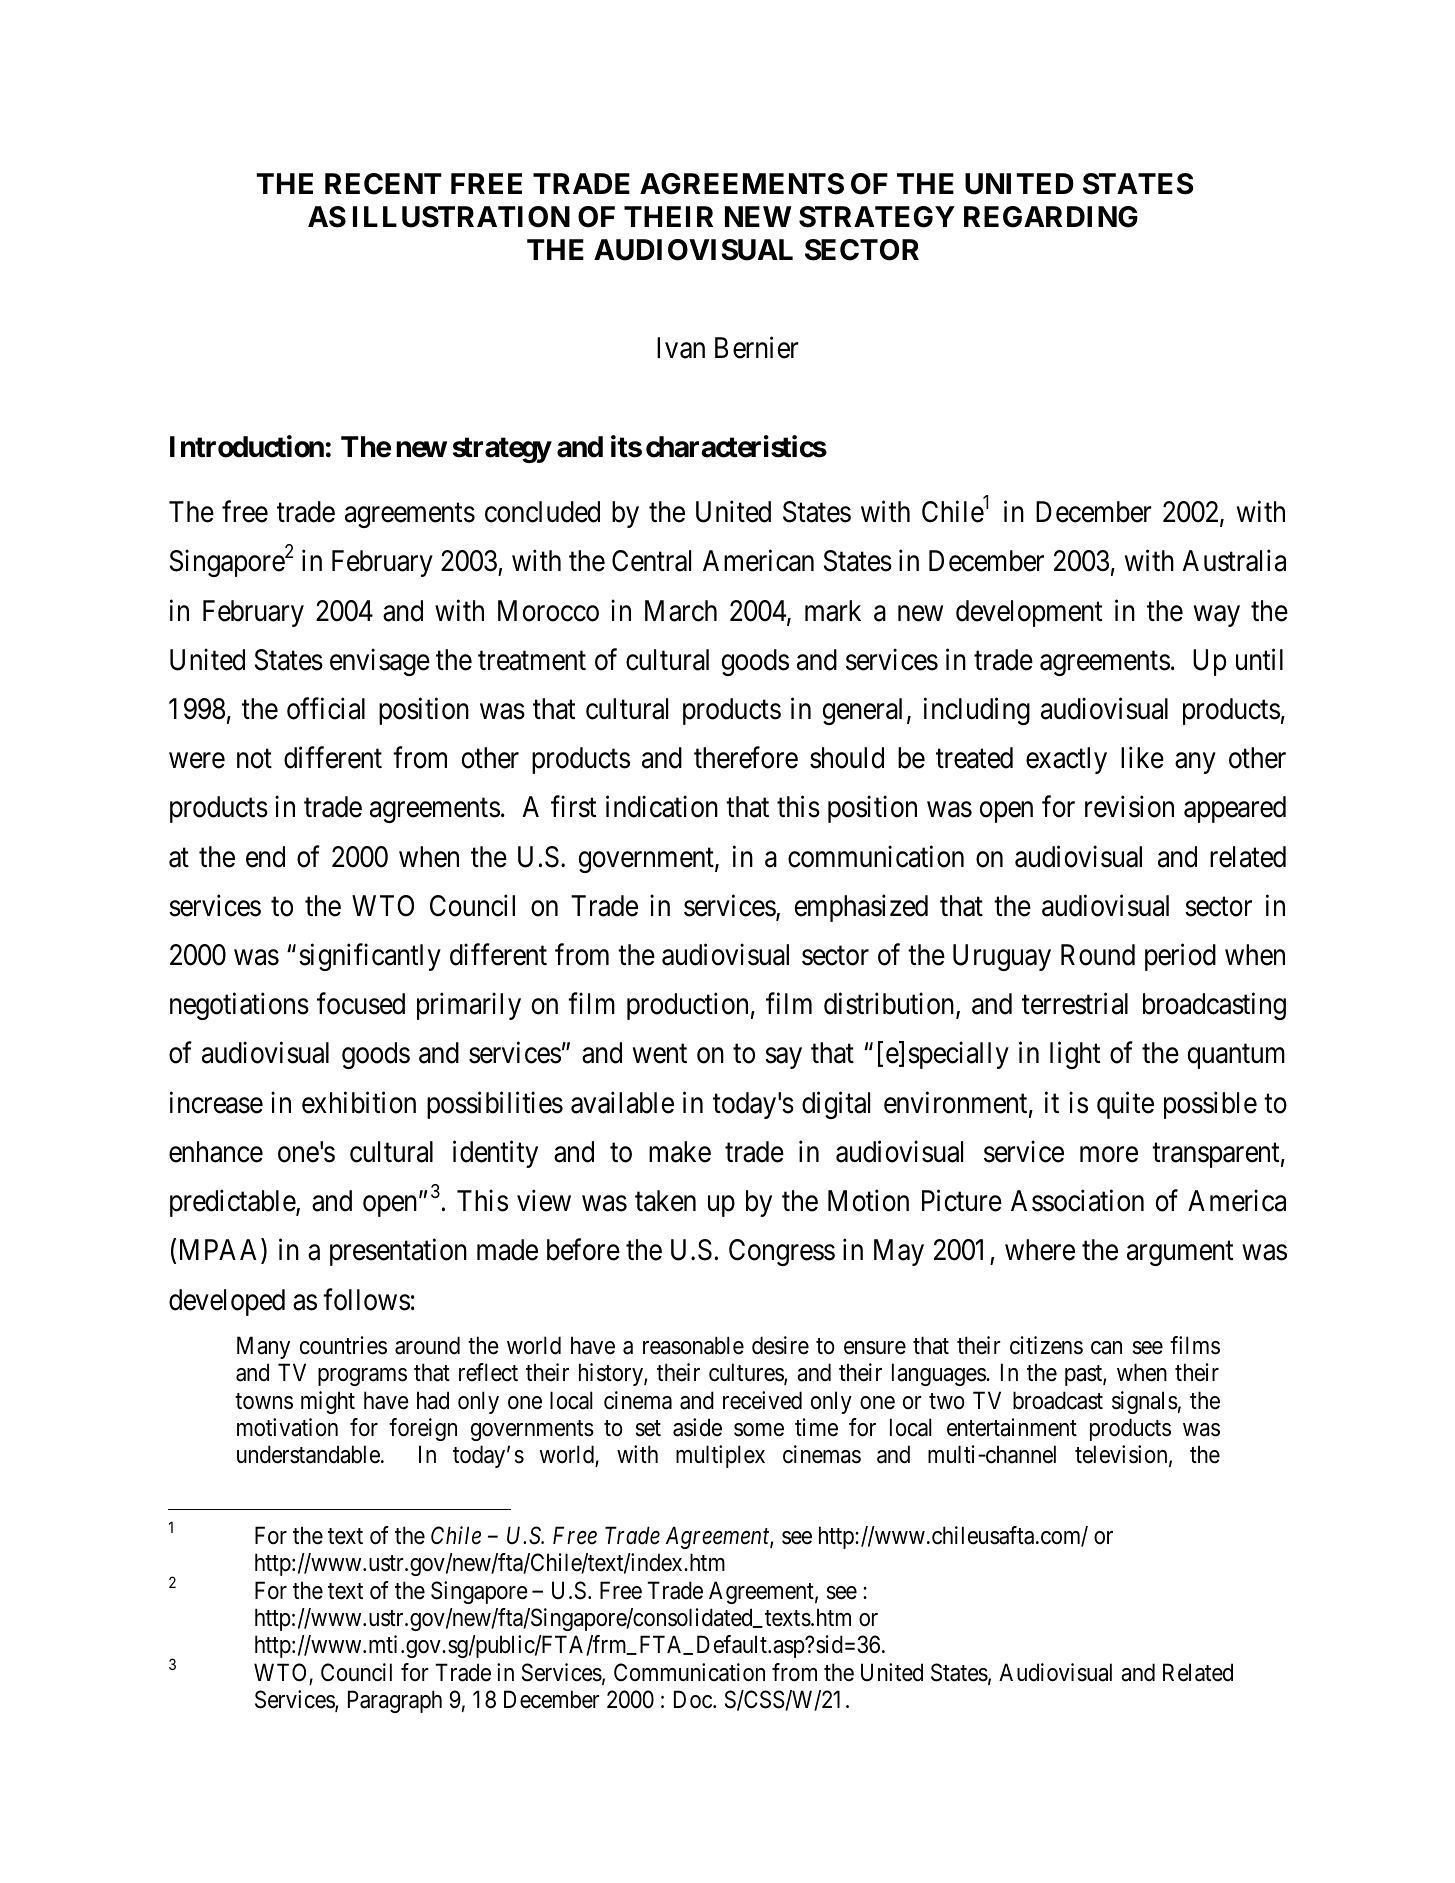 The height and width of the screenshot is (1883, 1455). I want to click on RECENT, so click(383, 184).
